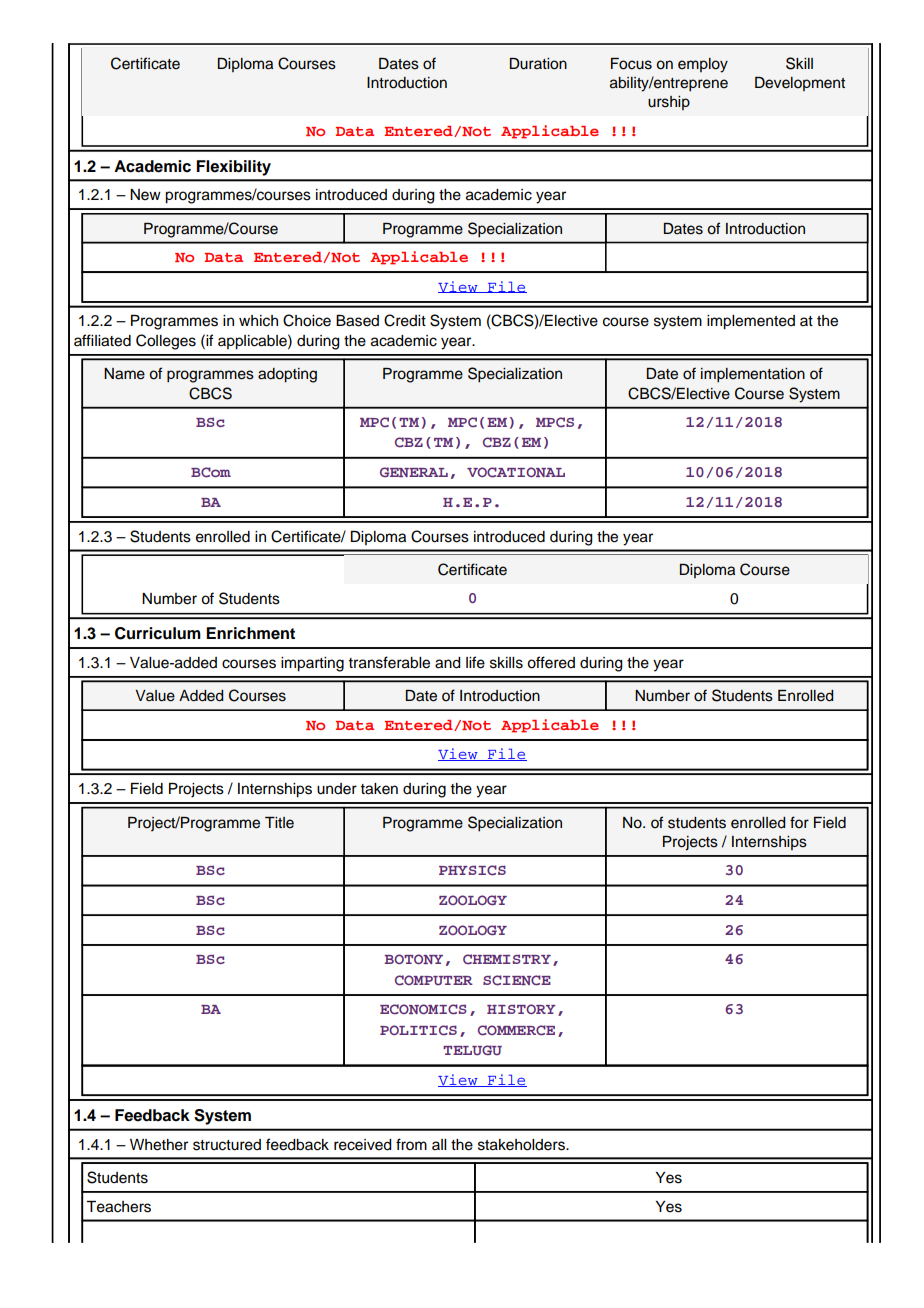 Image resolution: width=924 pixels, height=1308 pixels. I want to click on implemented, so click(751, 322).
